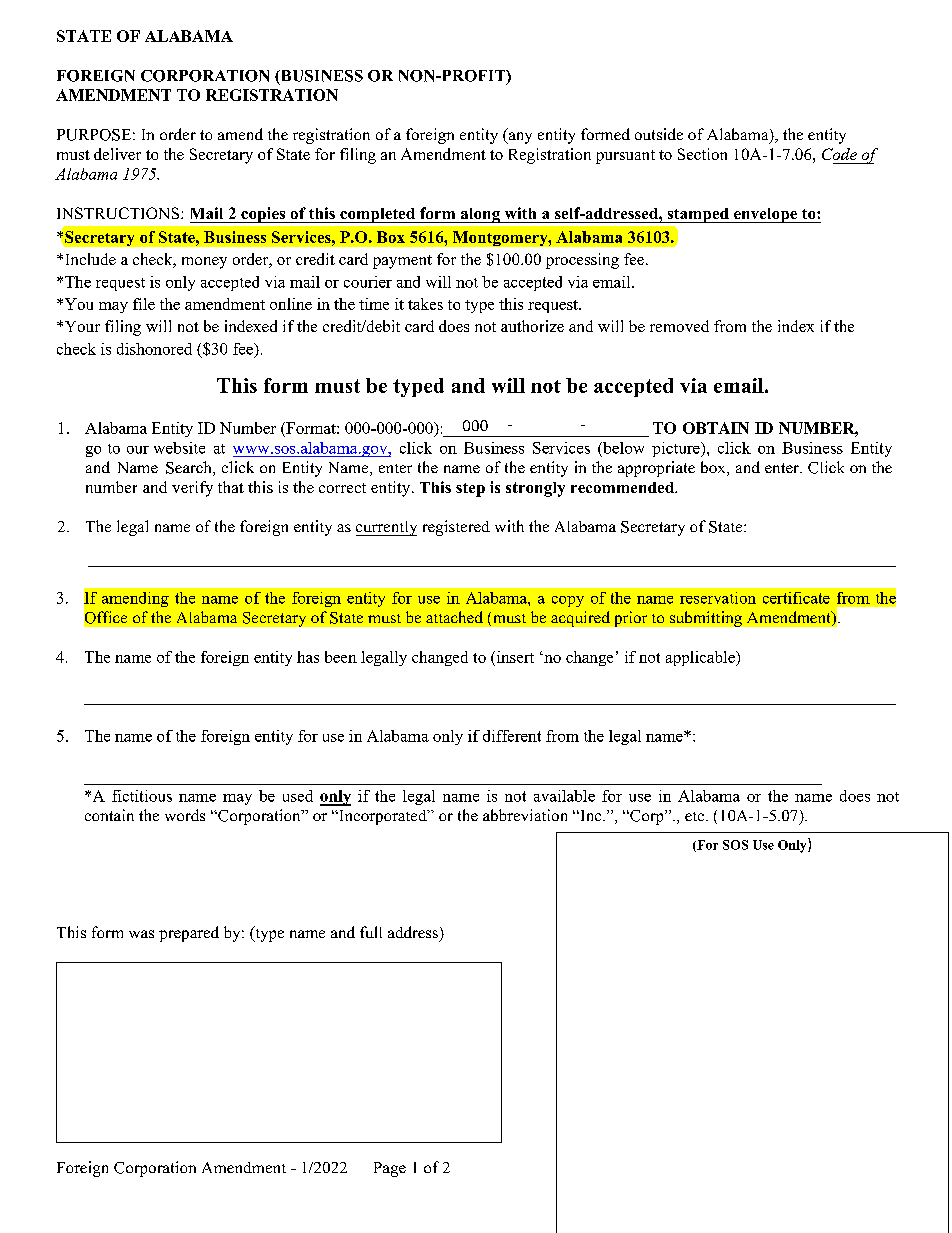 This screenshot has height=1233, width=952. What do you see at coordinates (371, 932) in the screenshot?
I see `full` at bounding box center [371, 932].
